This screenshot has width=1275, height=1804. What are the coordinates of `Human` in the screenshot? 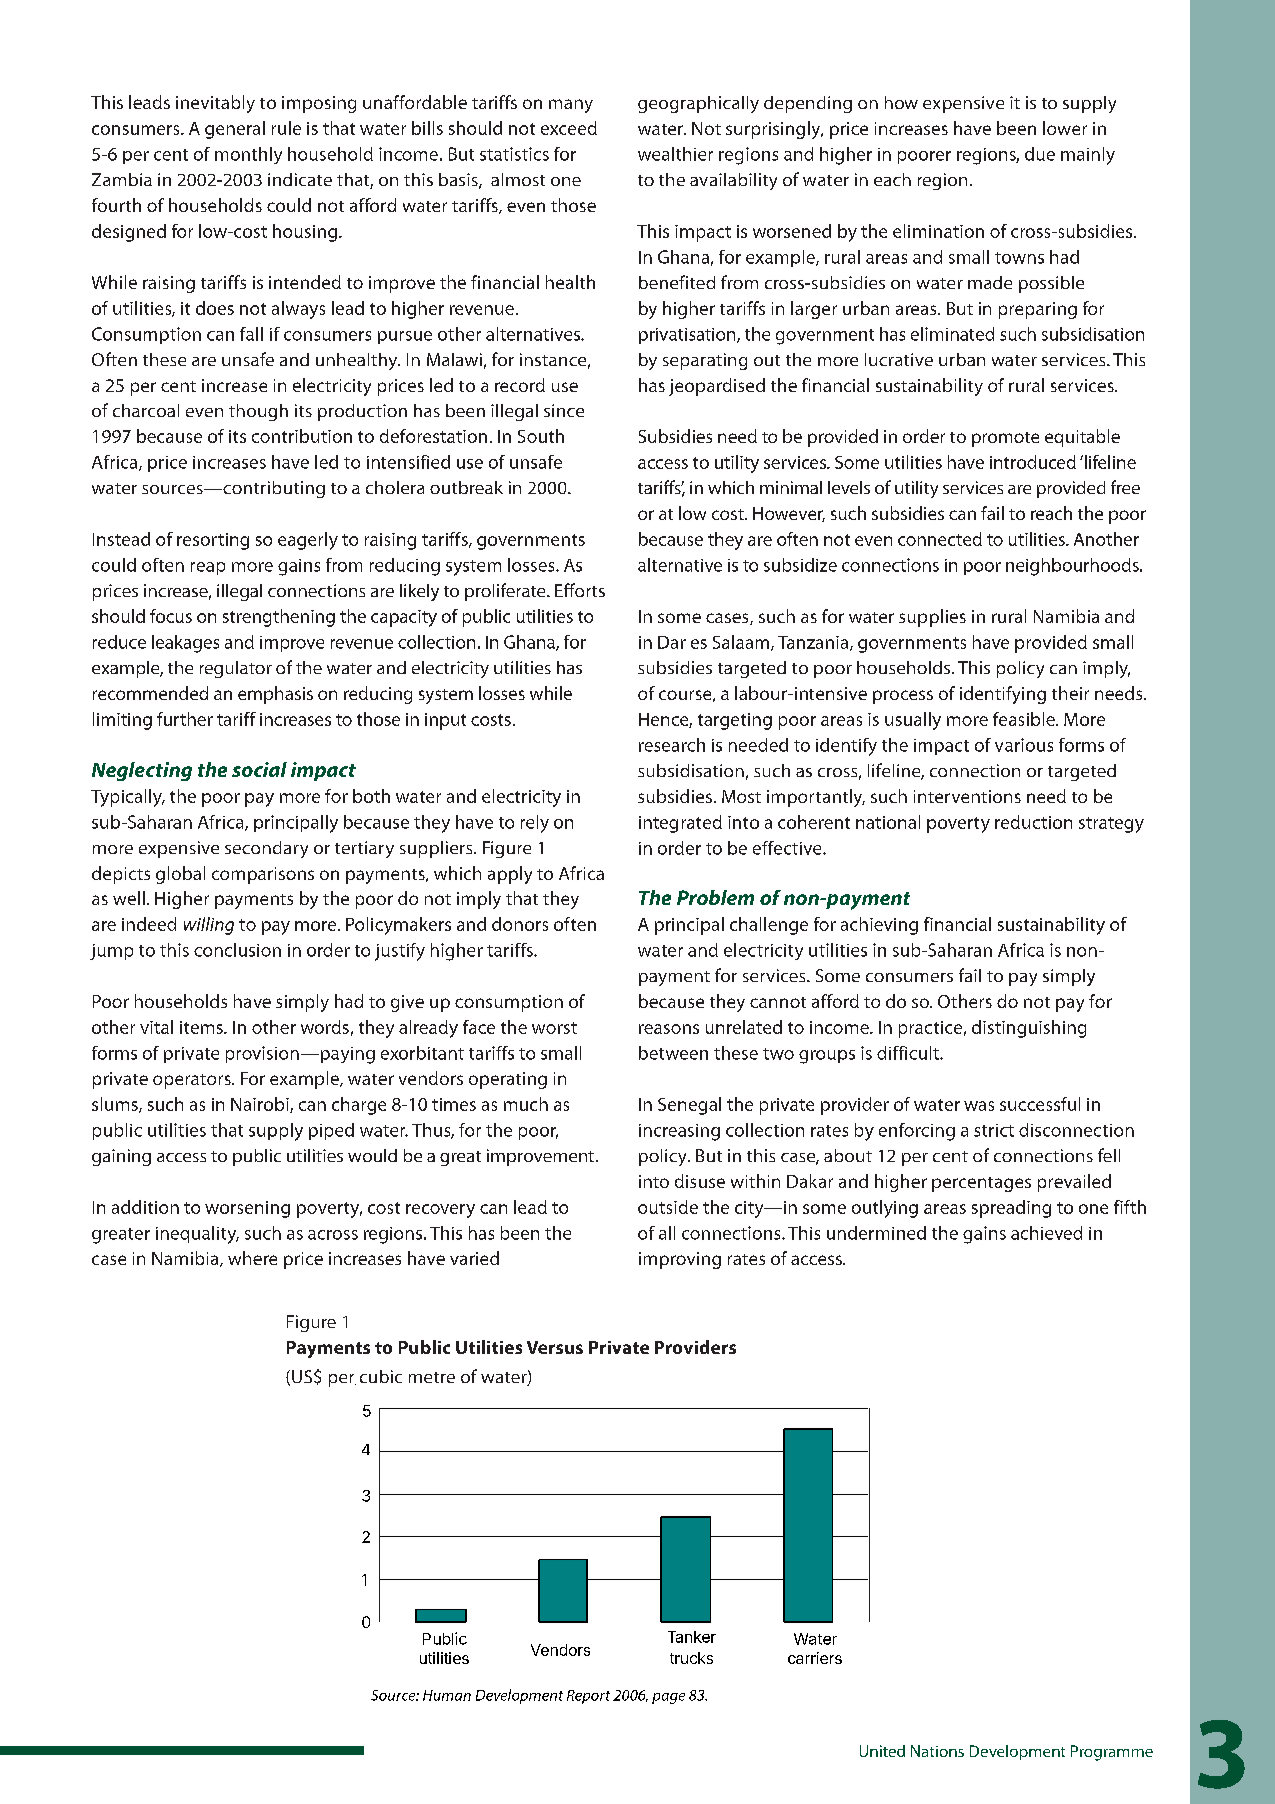 It's located at (447, 1695).
